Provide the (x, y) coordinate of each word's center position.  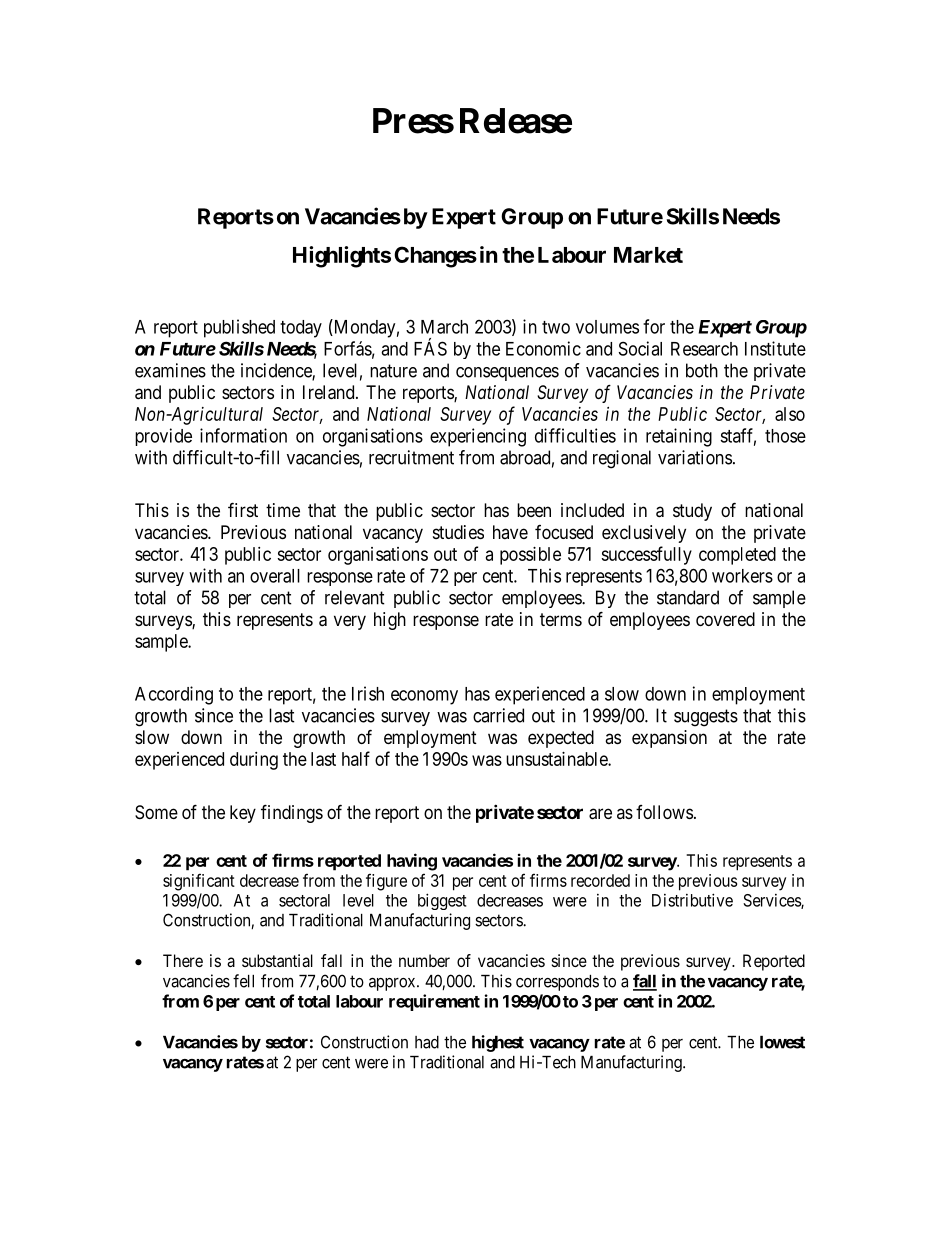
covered (725, 619)
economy (424, 697)
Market (648, 255)
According (174, 695)
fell (243, 981)
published (239, 328)
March (444, 327)
